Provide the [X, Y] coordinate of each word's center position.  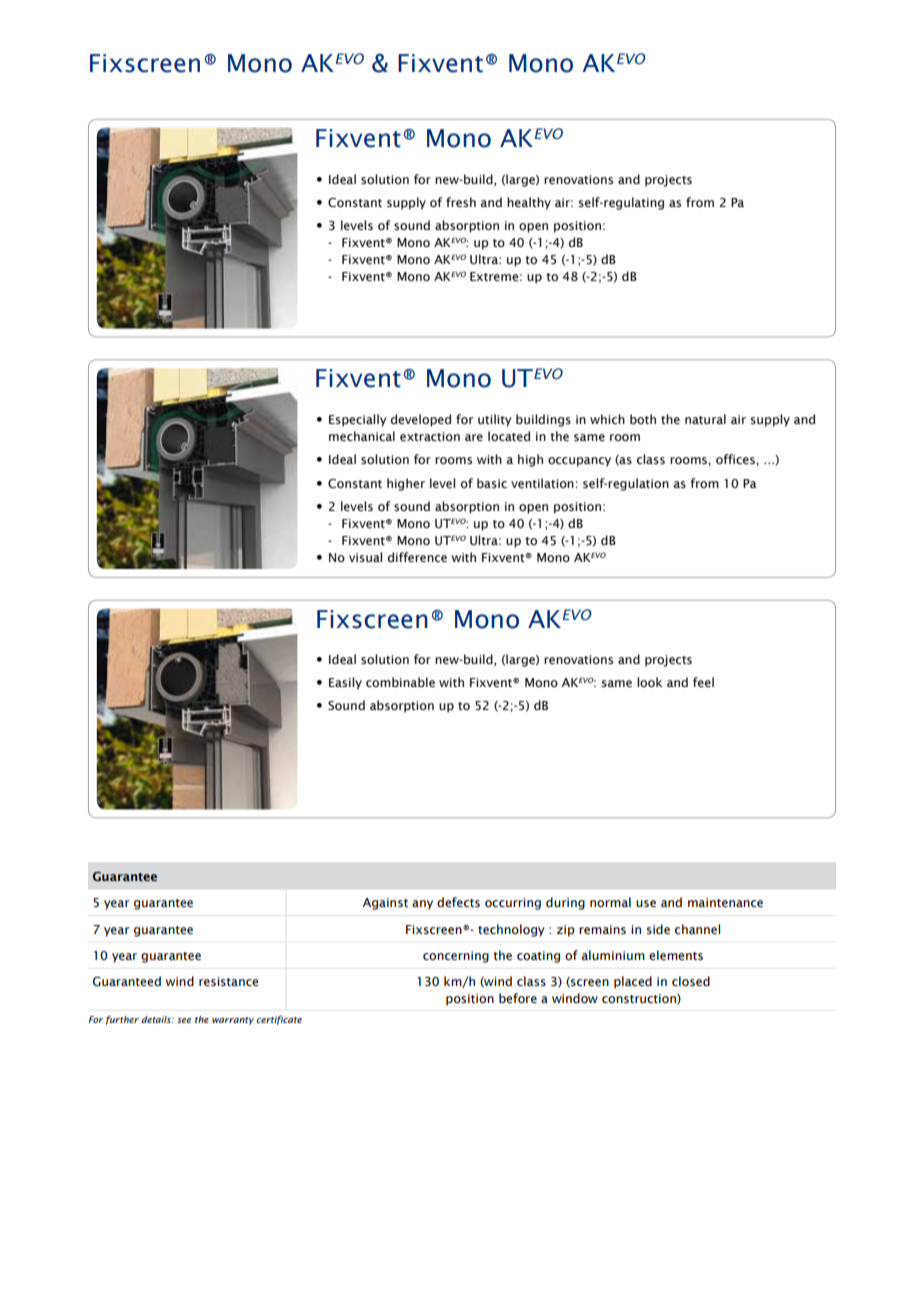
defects [458, 902]
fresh [461, 202]
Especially [358, 420]
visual [365, 557]
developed [421, 420]
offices [736, 459]
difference [417, 557]
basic [492, 483]
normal [610, 902]
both [643, 419]
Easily [345, 683]
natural [705, 419]
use [646, 903]
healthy [529, 203]
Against [385, 904]
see [184, 1020]
